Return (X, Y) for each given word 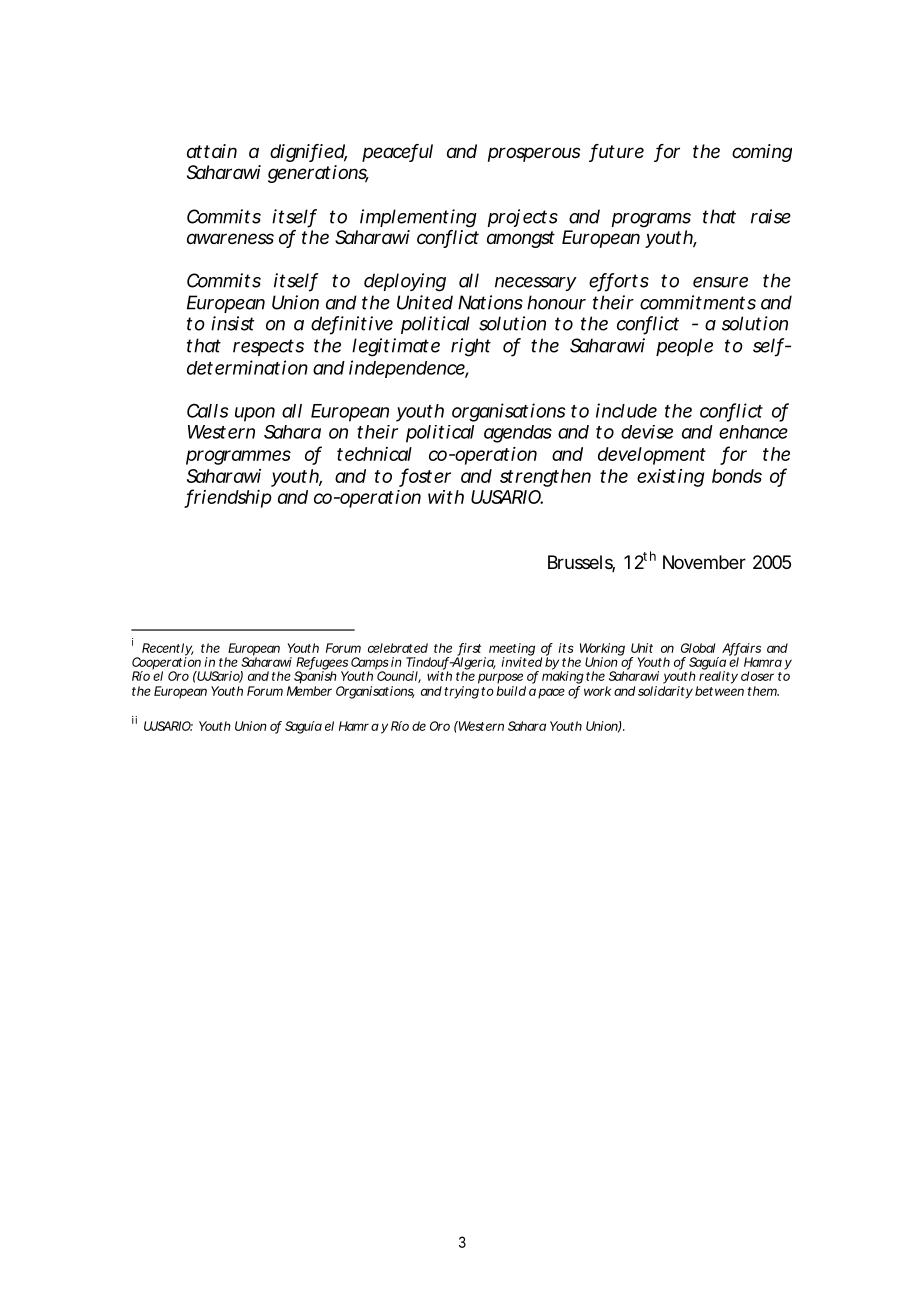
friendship (228, 498)
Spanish (315, 676)
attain (212, 151)
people (684, 347)
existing (670, 478)
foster (426, 476)
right (471, 347)
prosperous (534, 154)
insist (232, 323)
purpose (500, 678)
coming (762, 153)
